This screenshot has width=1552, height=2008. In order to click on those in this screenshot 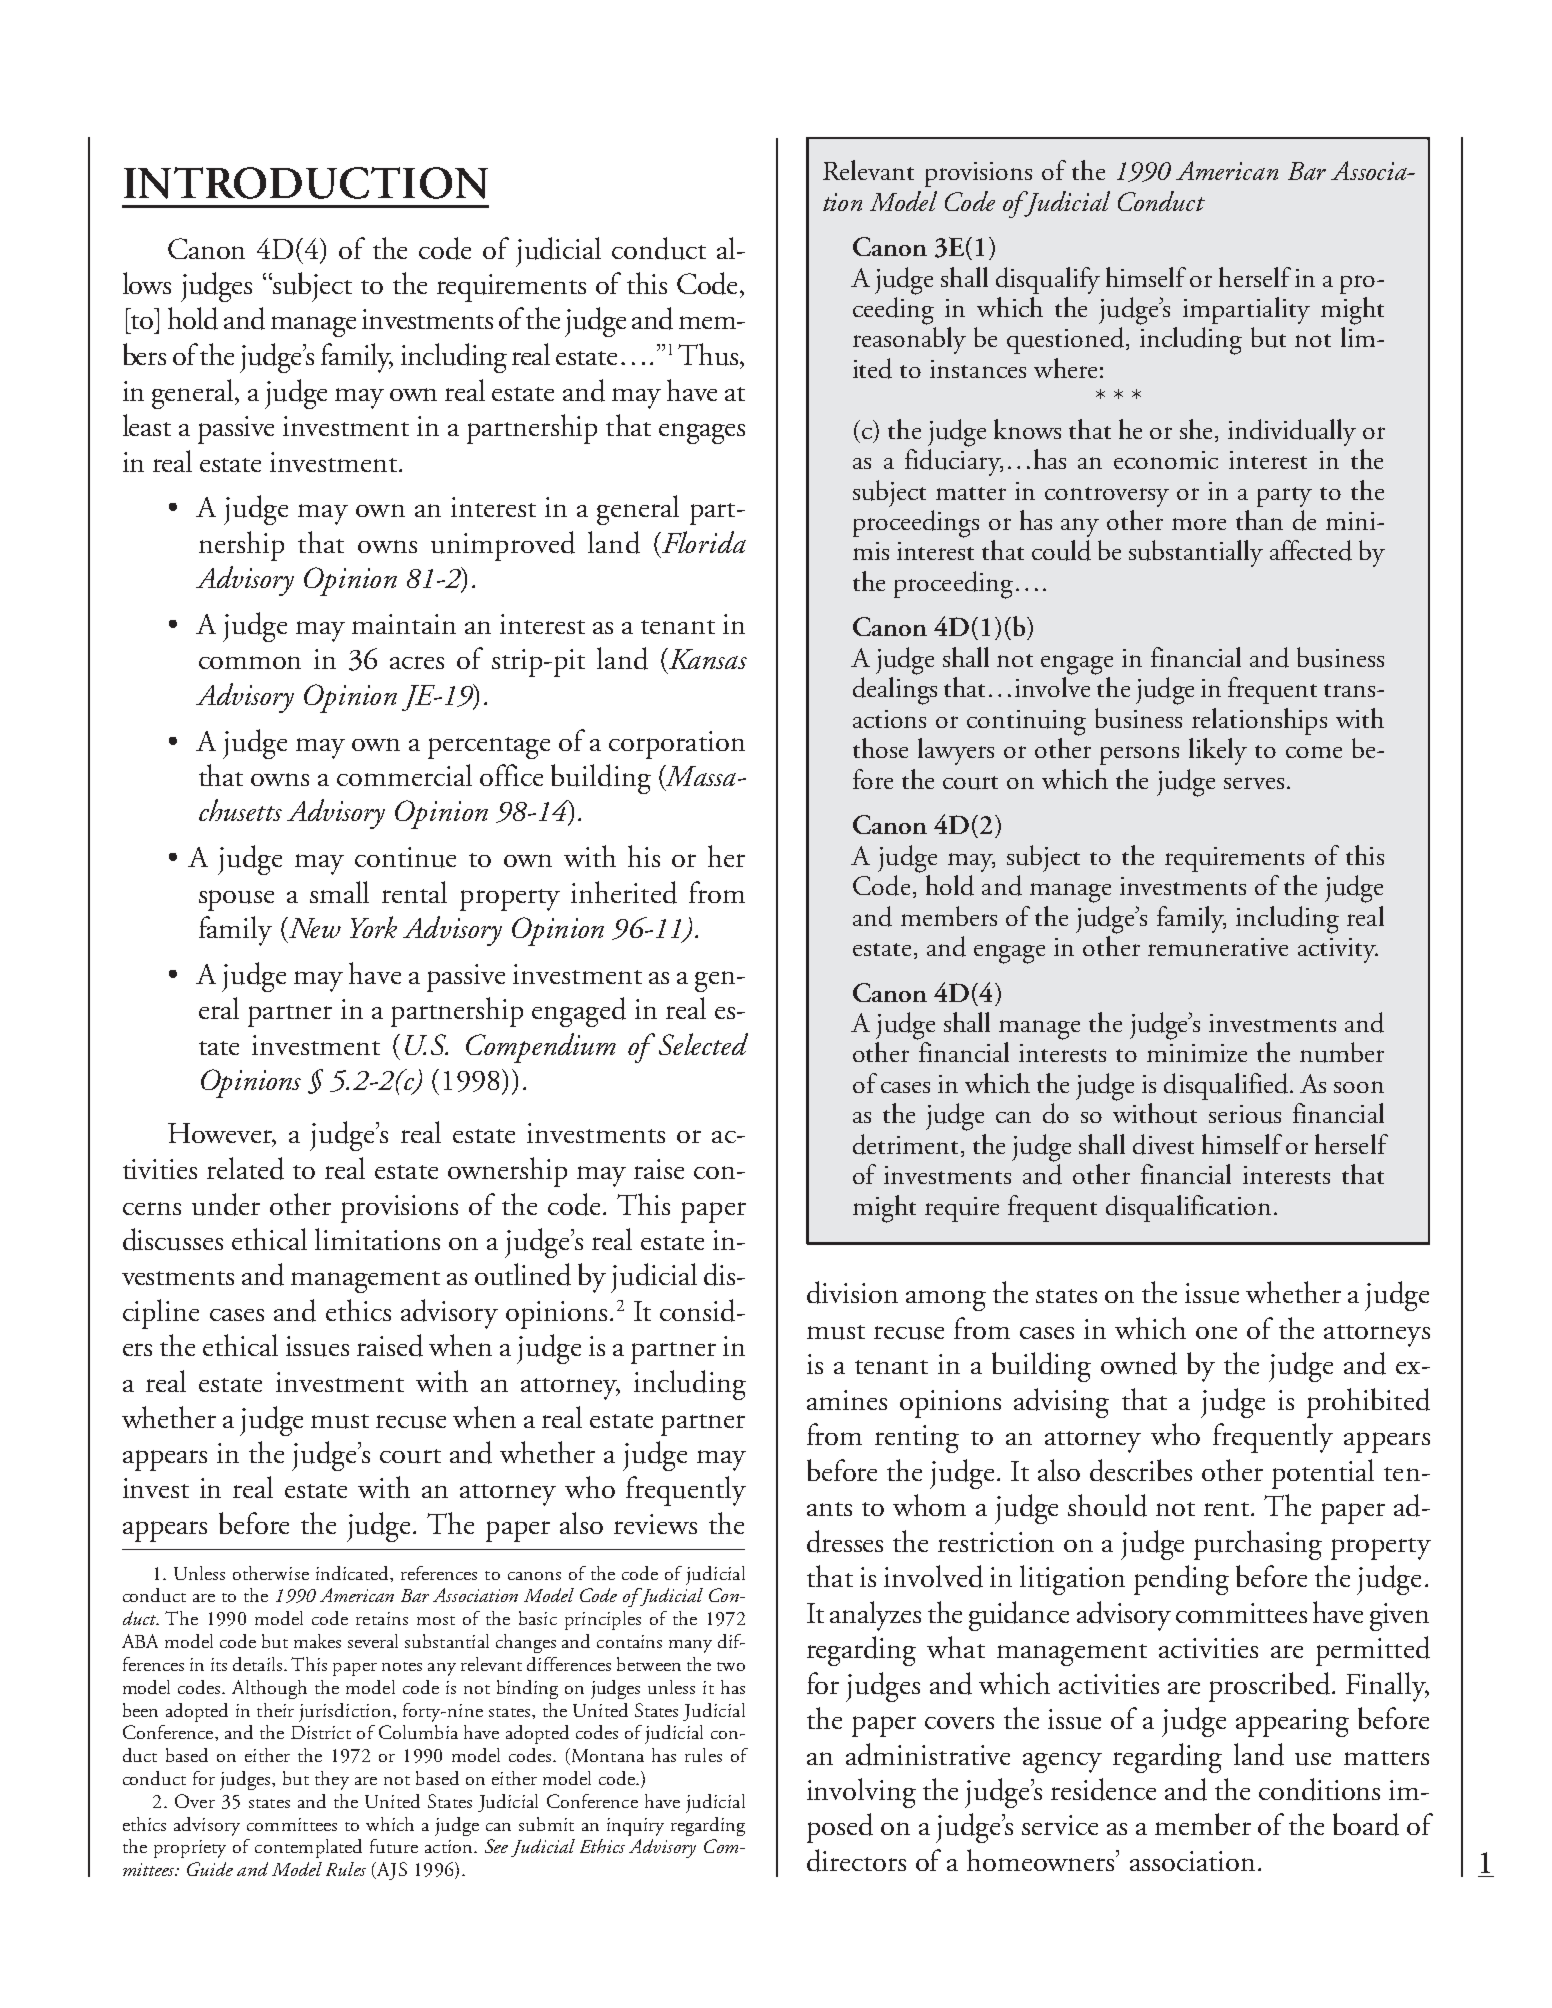, I will do `click(880, 748)`.
